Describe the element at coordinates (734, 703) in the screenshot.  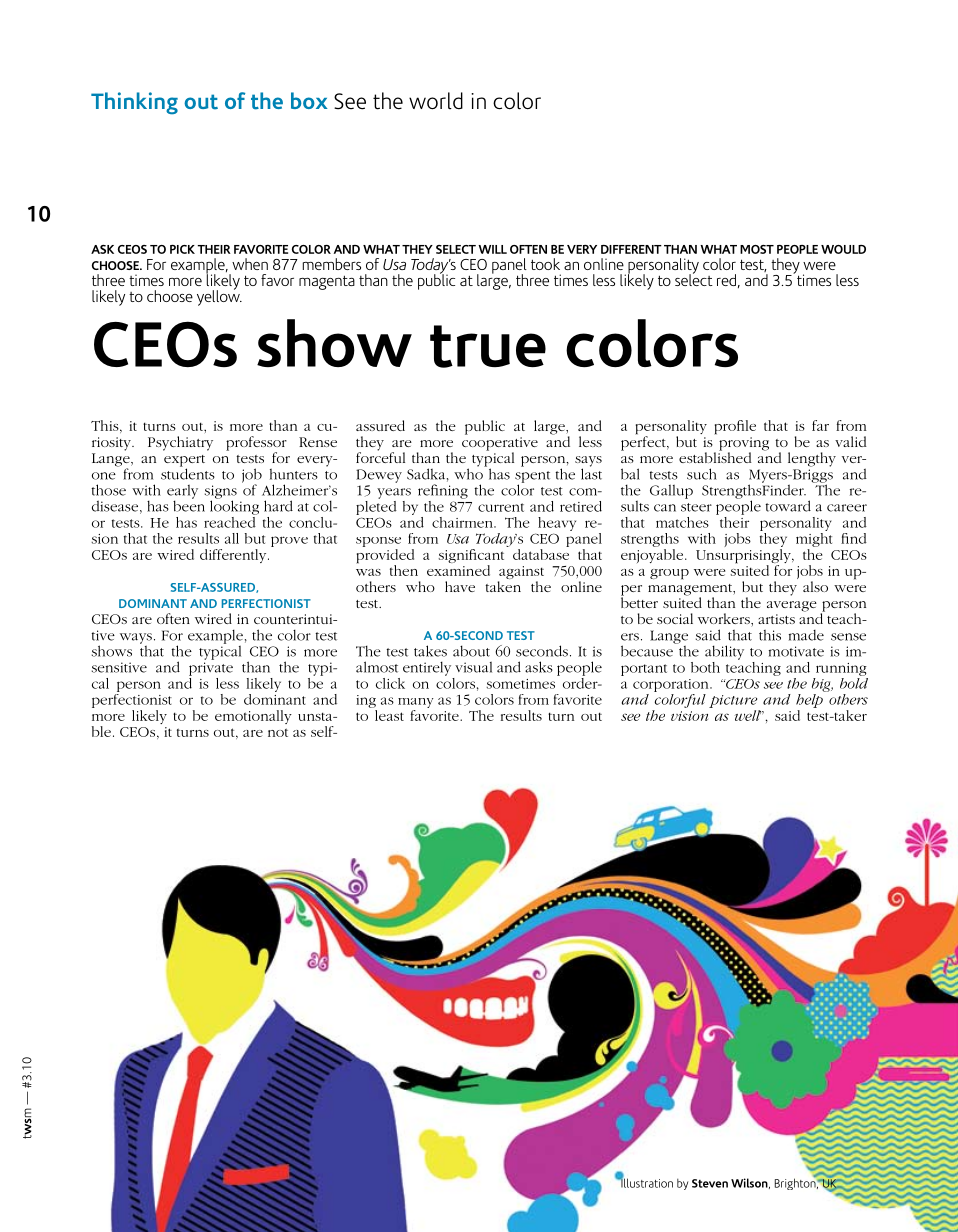
I see `picture` at that location.
